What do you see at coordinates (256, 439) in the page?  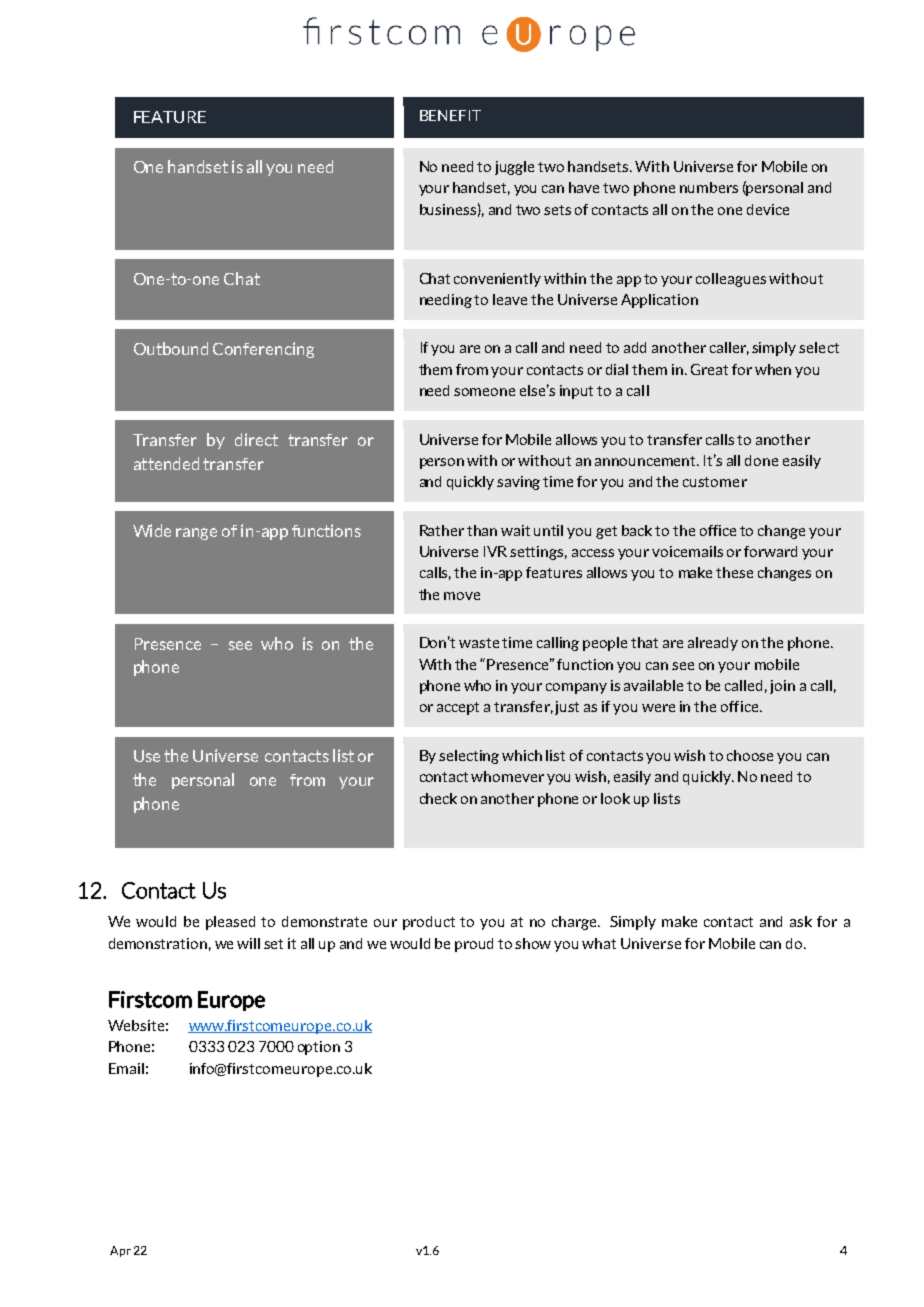 I see `direct` at bounding box center [256, 439].
